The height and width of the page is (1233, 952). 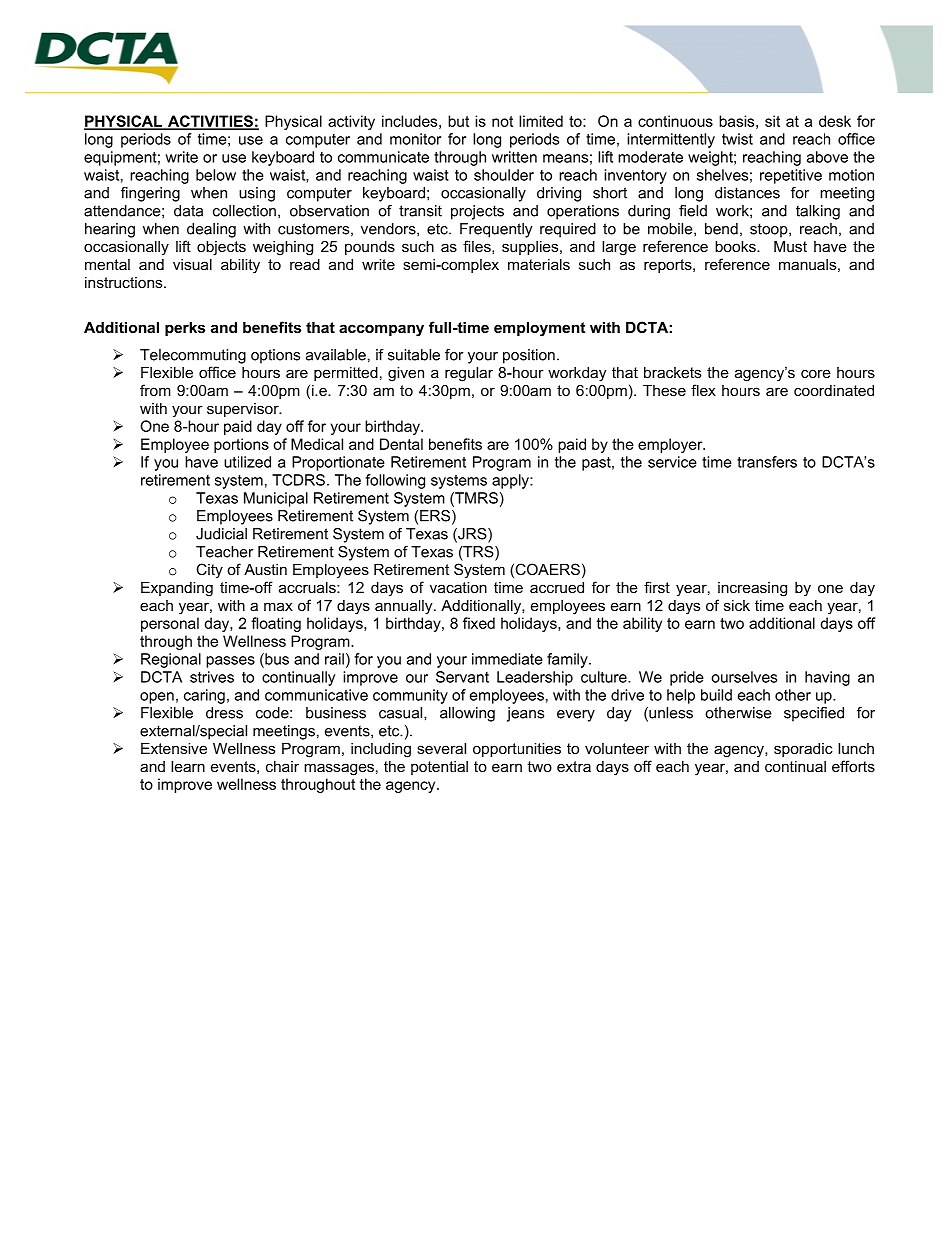 I want to click on portions, so click(x=241, y=445).
